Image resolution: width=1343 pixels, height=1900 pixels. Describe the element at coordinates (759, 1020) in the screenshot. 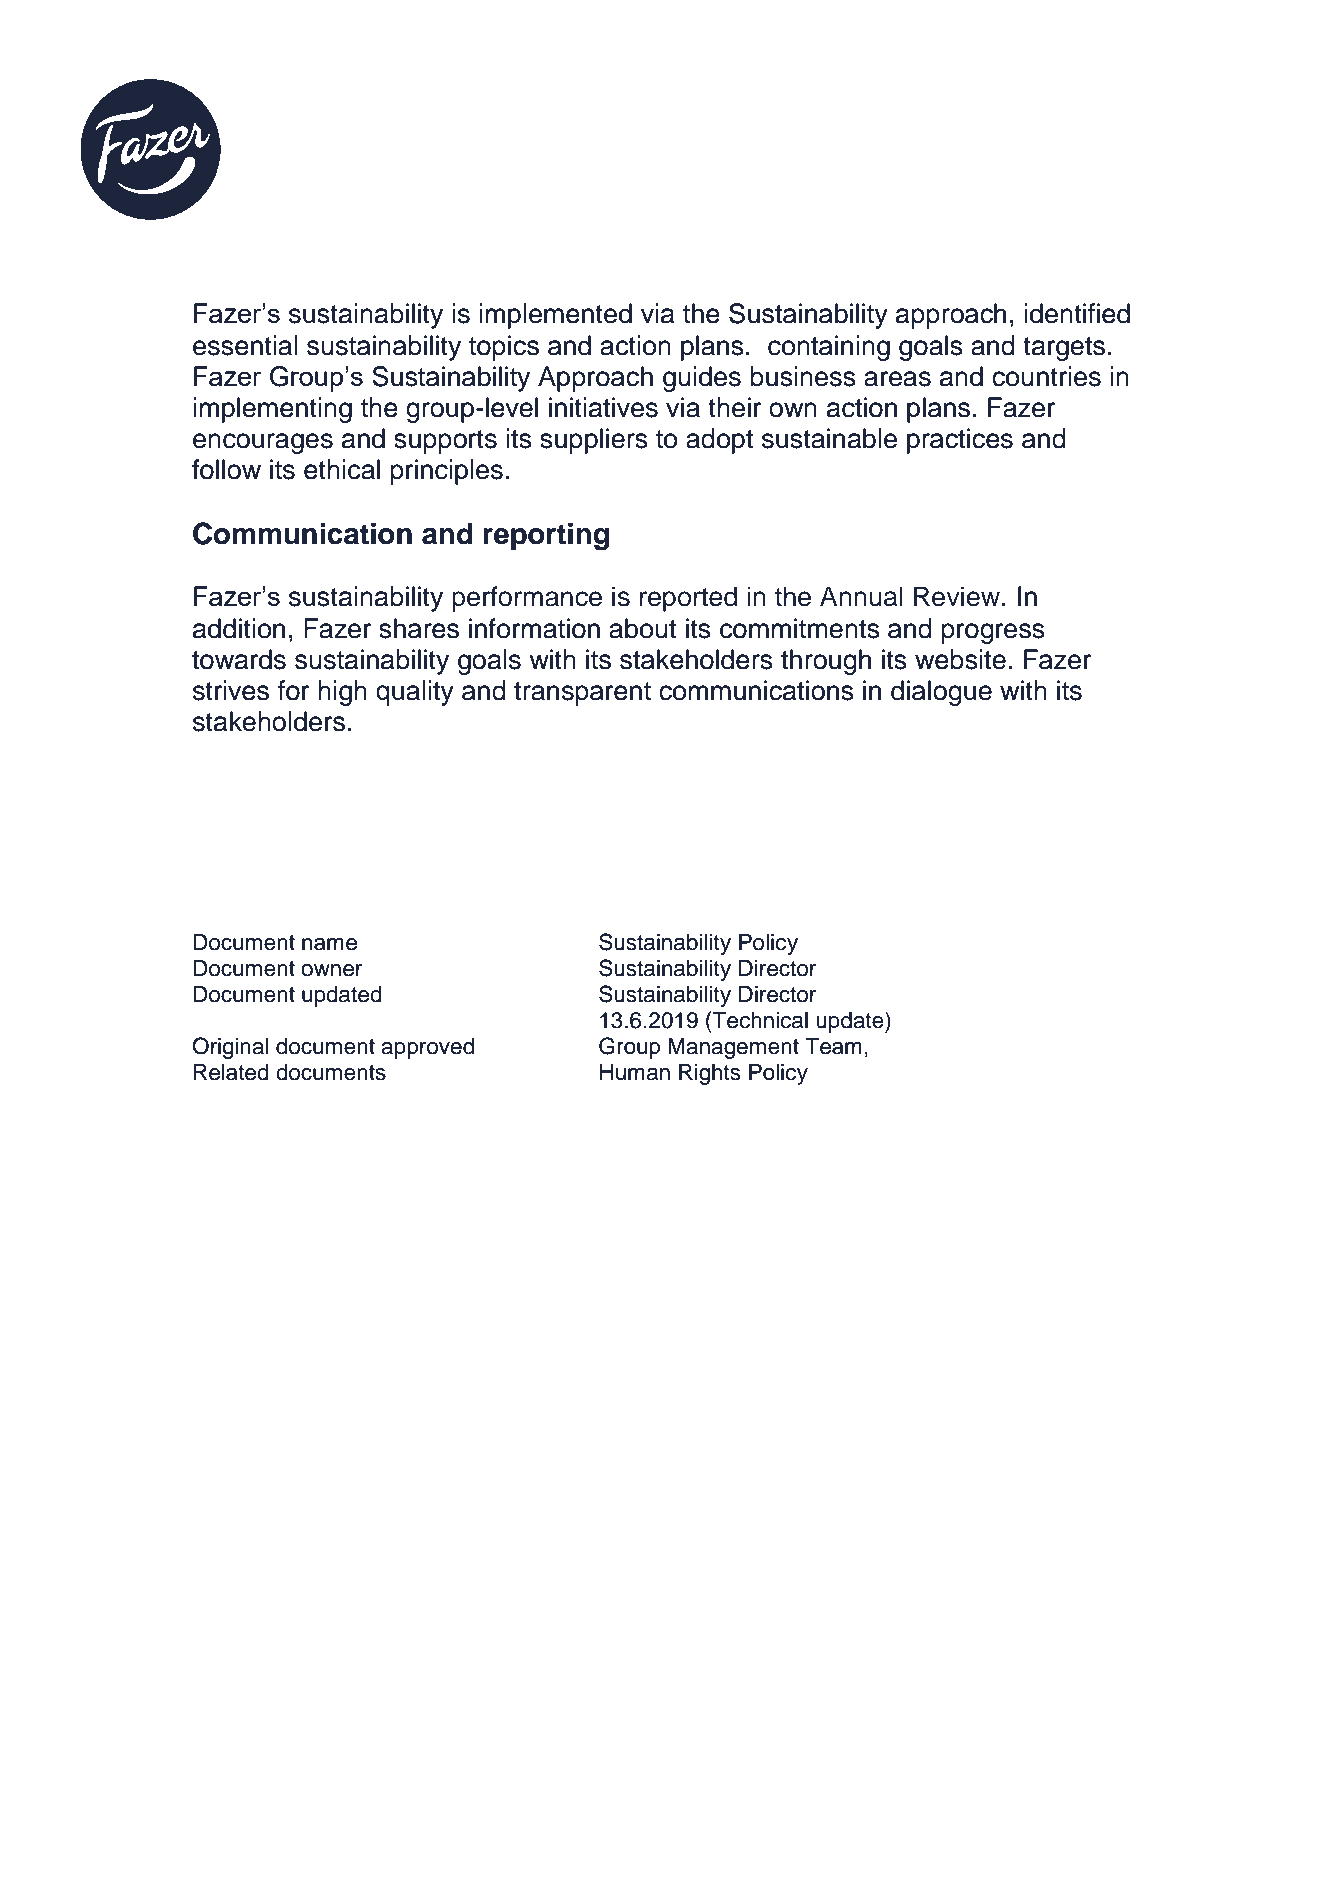

I see `Technical` at that location.
